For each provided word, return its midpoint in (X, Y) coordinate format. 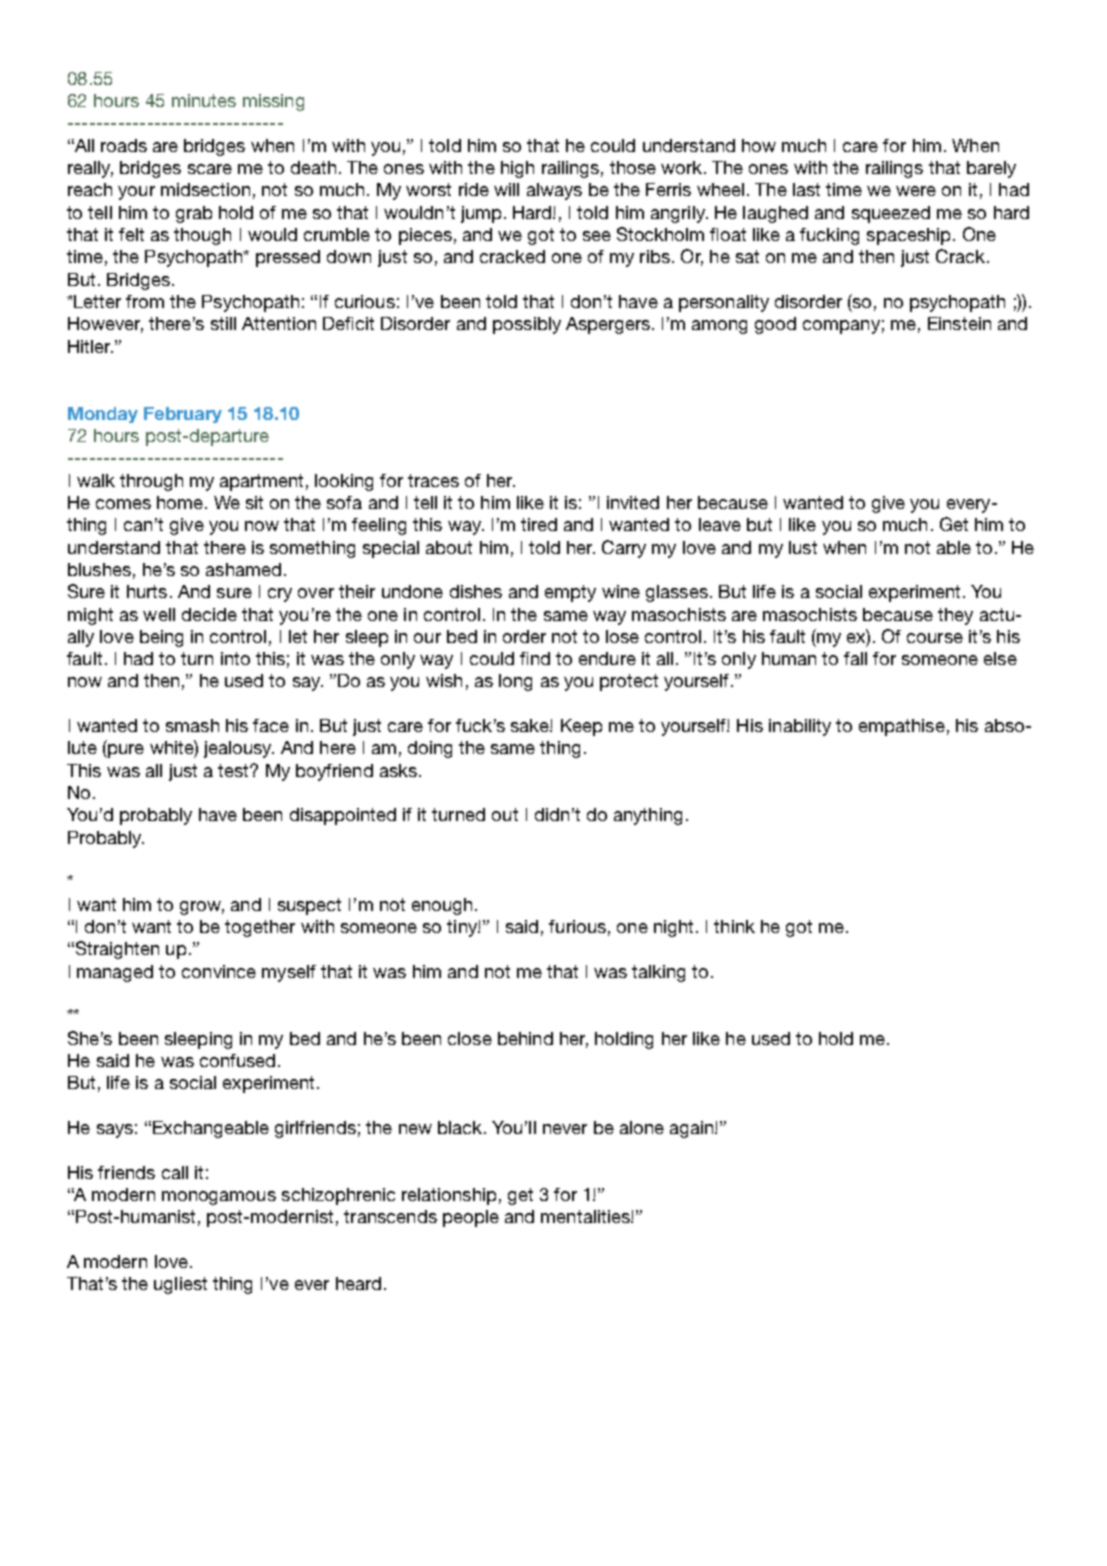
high (517, 169)
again (693, 1129)
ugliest (180, 1285)
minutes (204, 100)
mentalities (586, 1216)
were (916, 191)
